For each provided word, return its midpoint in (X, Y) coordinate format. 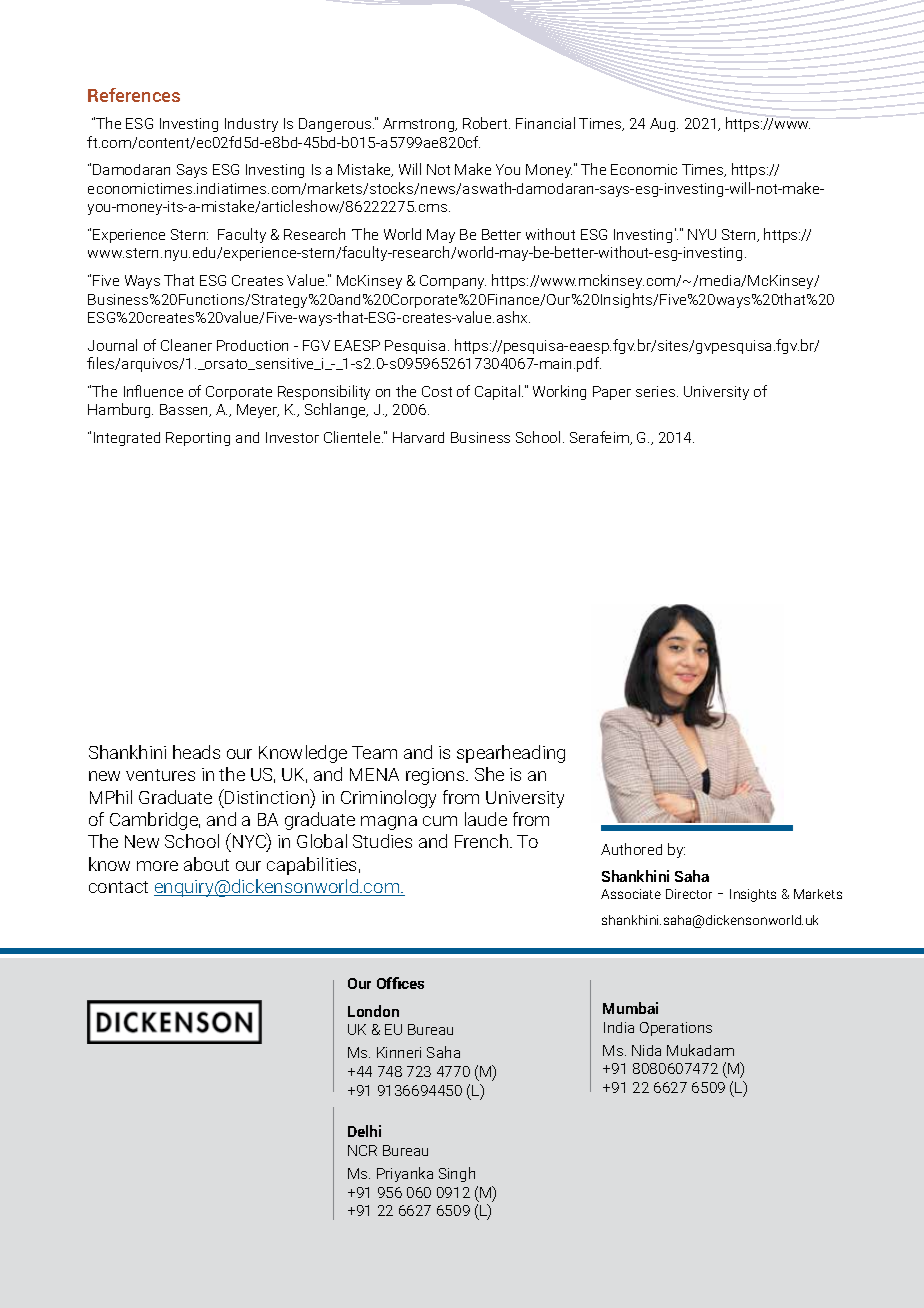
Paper (612, 393)
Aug (664, 125)
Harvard (418, 437)
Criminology (388, 799)
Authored (631, 849)
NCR (362, 1150)
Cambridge (155, 821)
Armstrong (420, 125)
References (134, 95)
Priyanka (405, 1174)
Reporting (198, 439)
